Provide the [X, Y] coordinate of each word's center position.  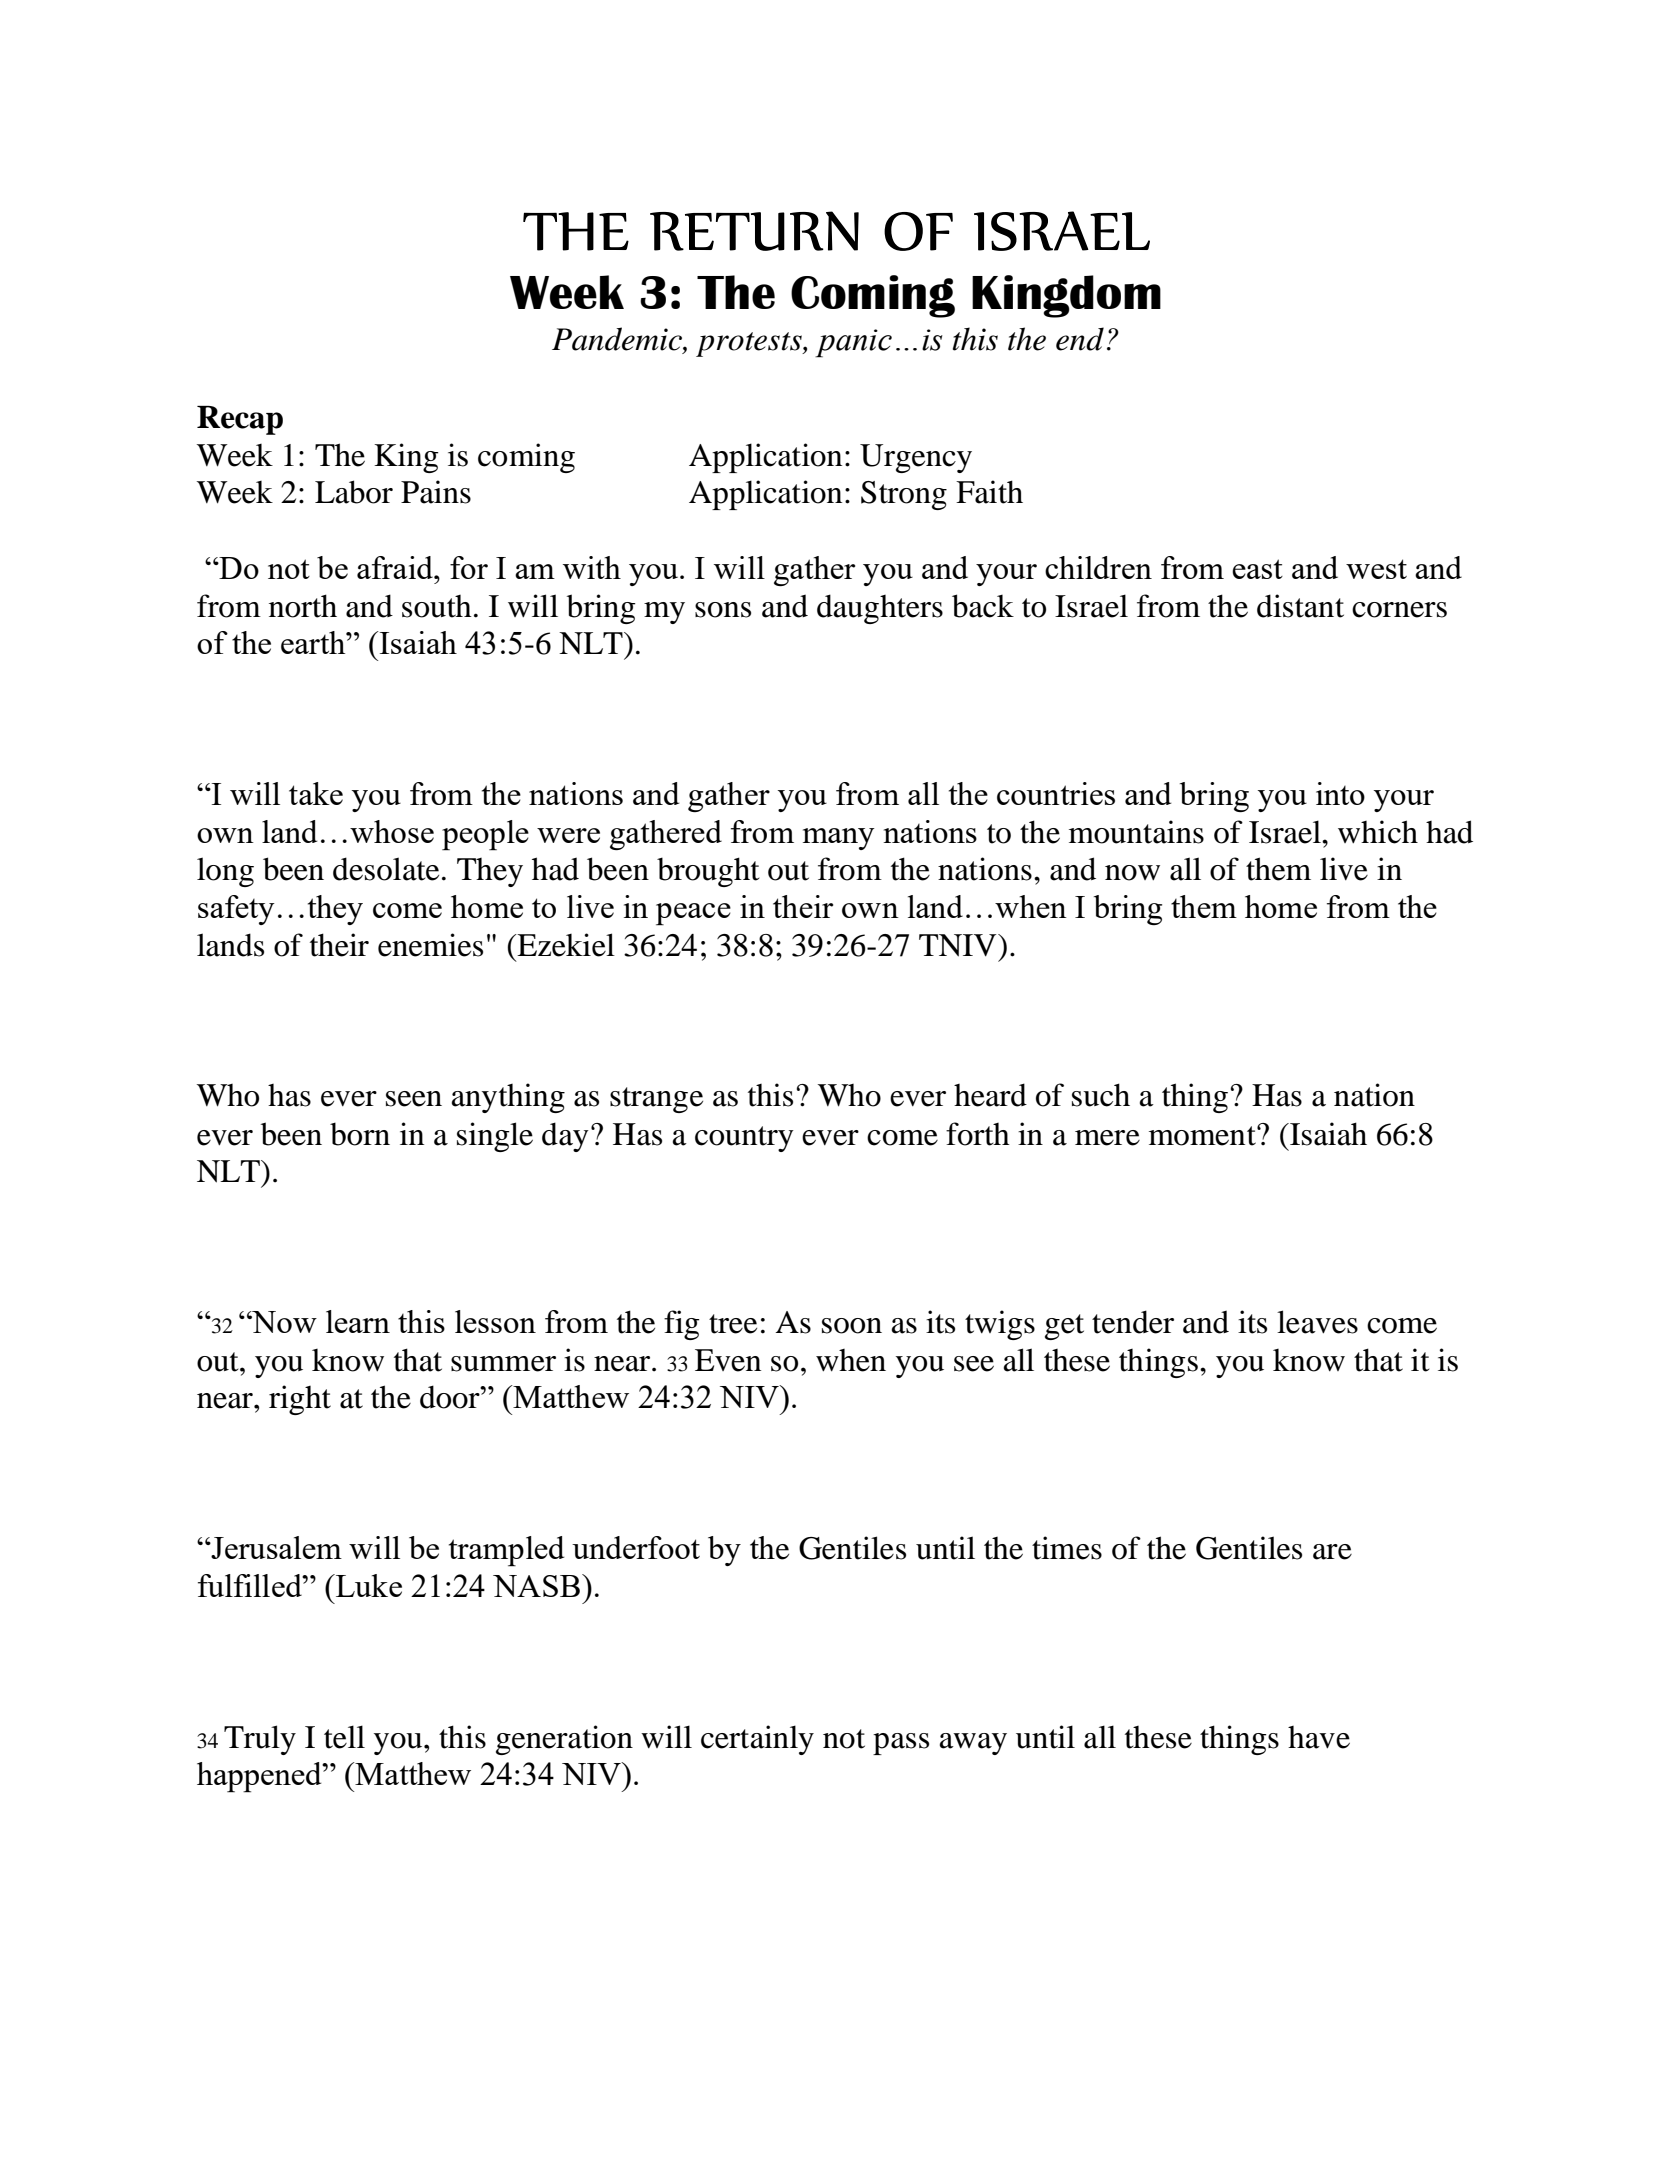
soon [852, 1326]
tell [344, 1737]
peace [693, 914]
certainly [757, 1740]
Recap [240, 420]
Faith [989, 492]
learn [358, 1321]
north [303, 606]
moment [1203, 1136]
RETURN [754, 231]
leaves [1317, 1322]
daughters [880, 609]
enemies [430, 945]
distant [1300, 606]
